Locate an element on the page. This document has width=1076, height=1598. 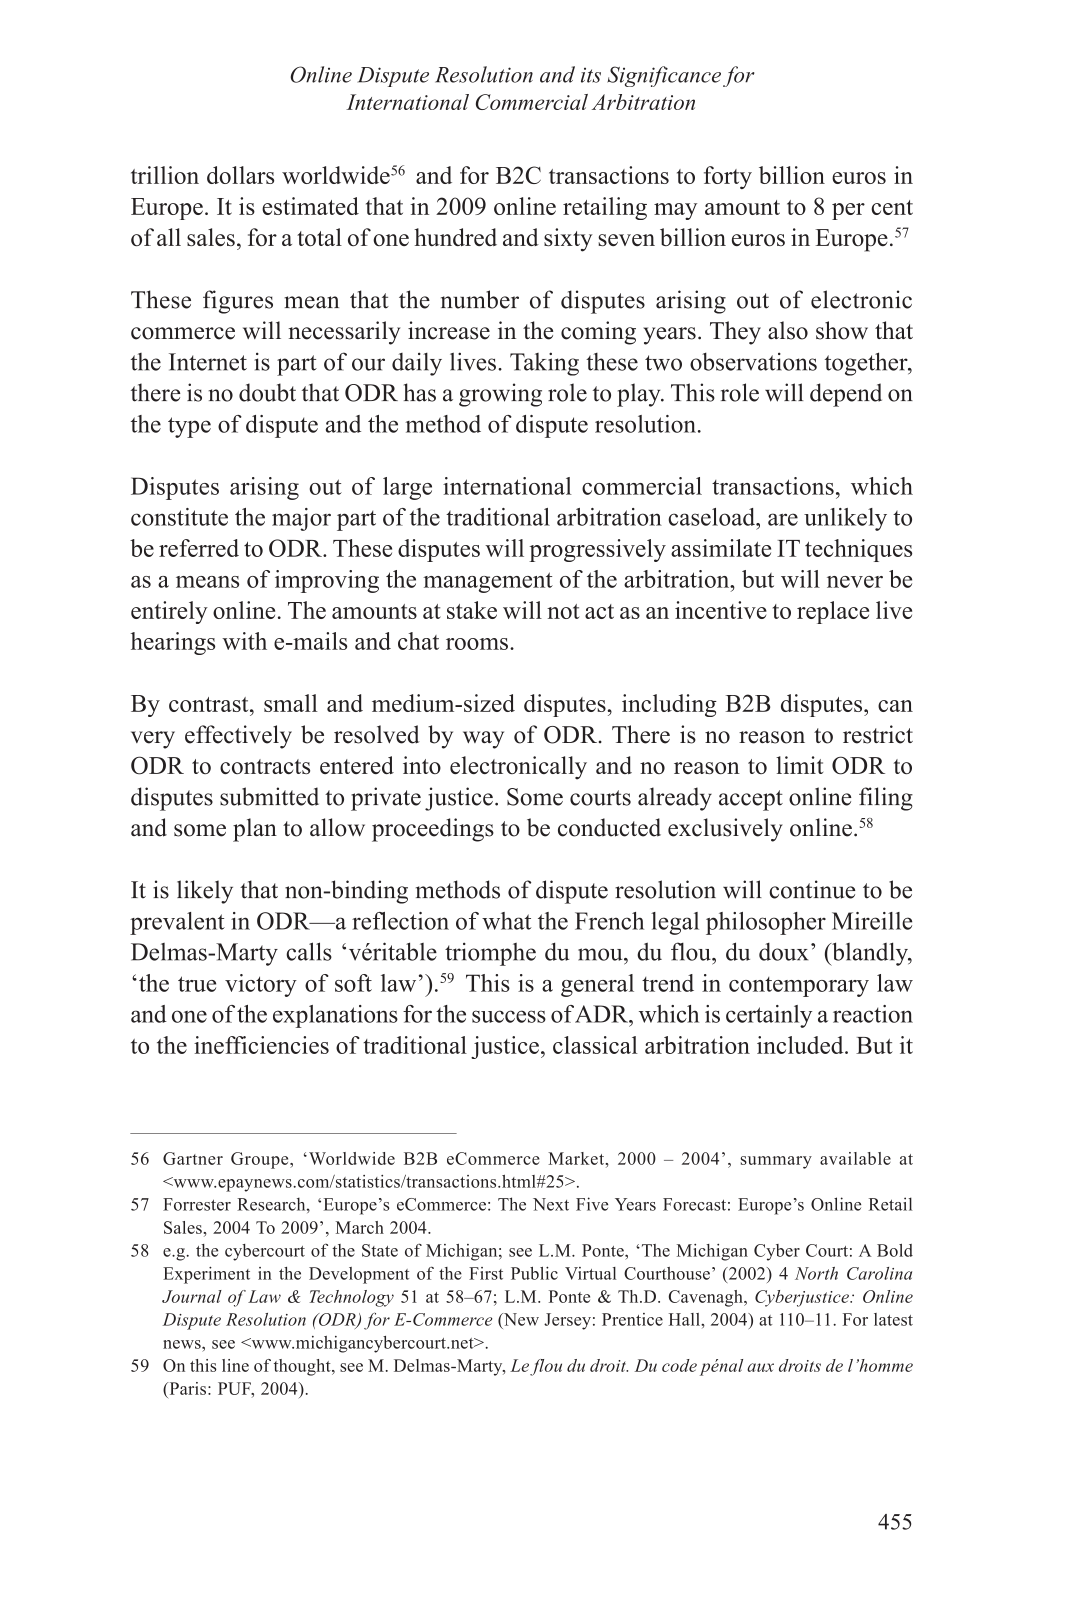
included is located at coordinates (801, 1045).
